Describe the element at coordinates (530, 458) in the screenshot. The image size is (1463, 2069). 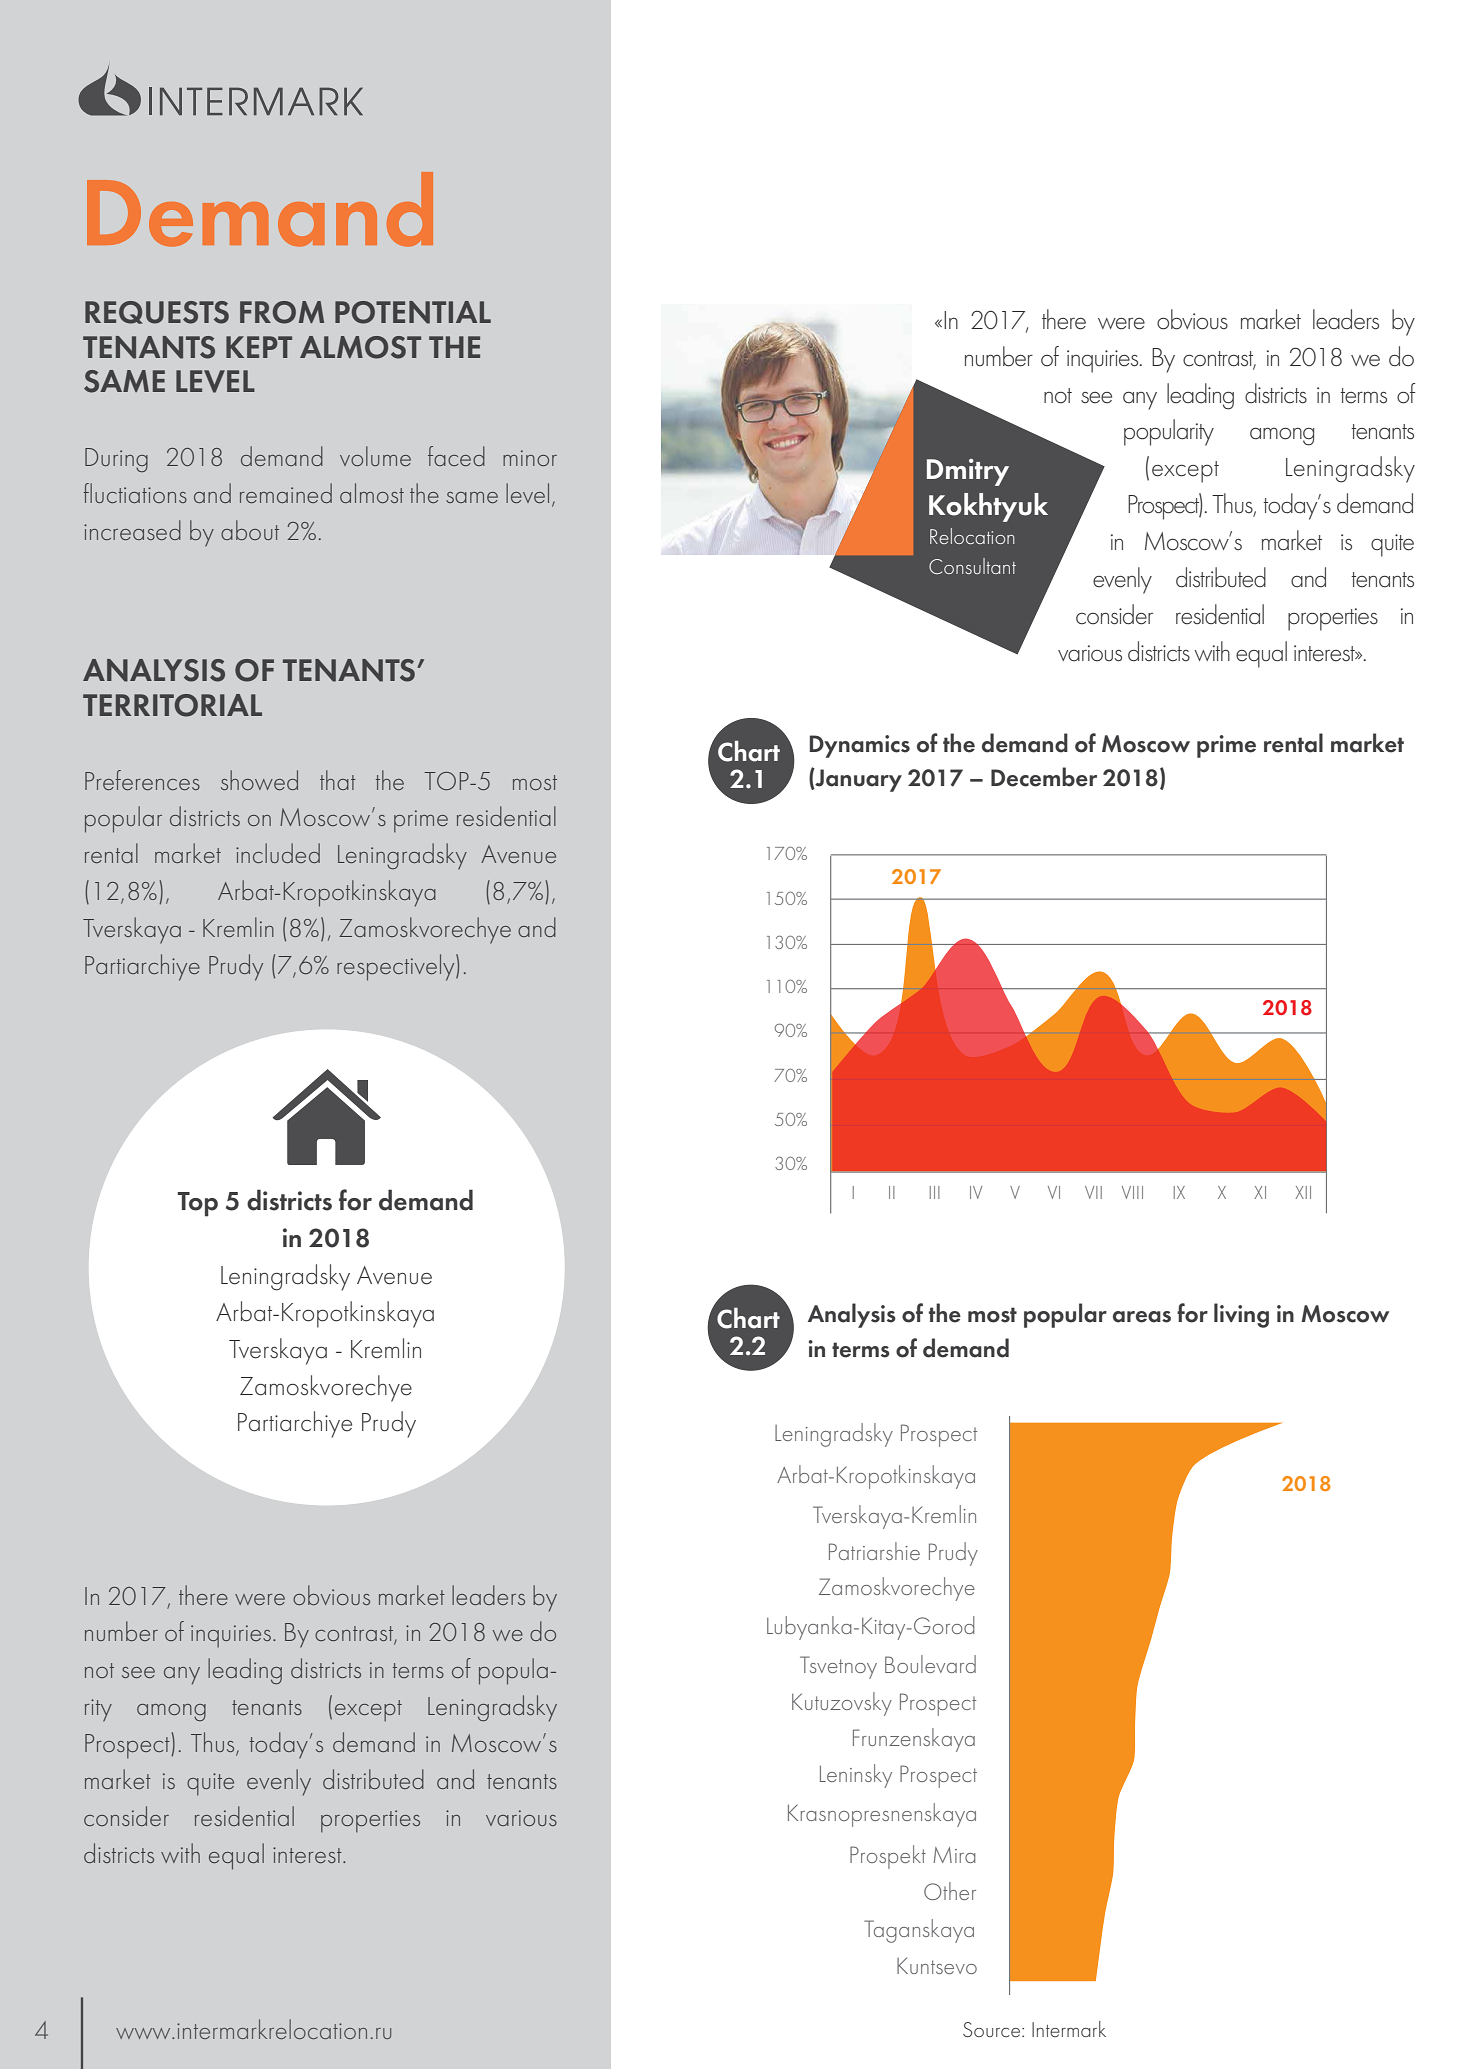
I see `minor` at that location.
